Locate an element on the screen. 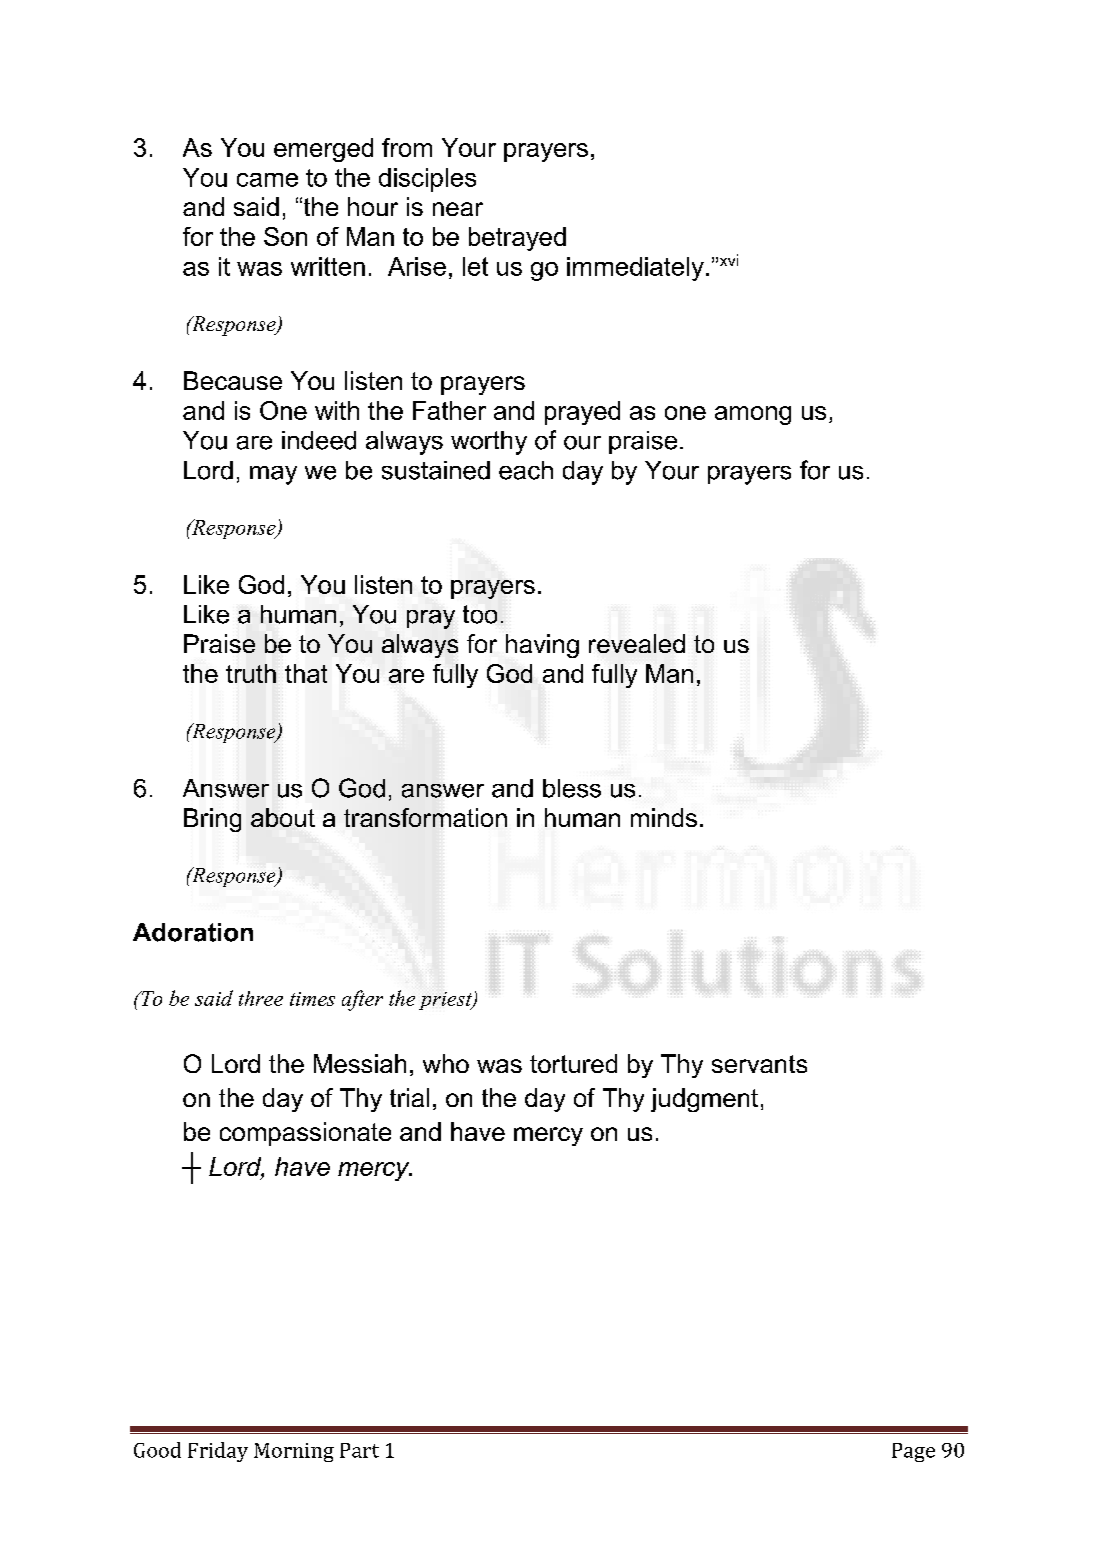 The width and height of the screenshot is (1098, 1553). Friday is located at coordinates (218, 1452).
